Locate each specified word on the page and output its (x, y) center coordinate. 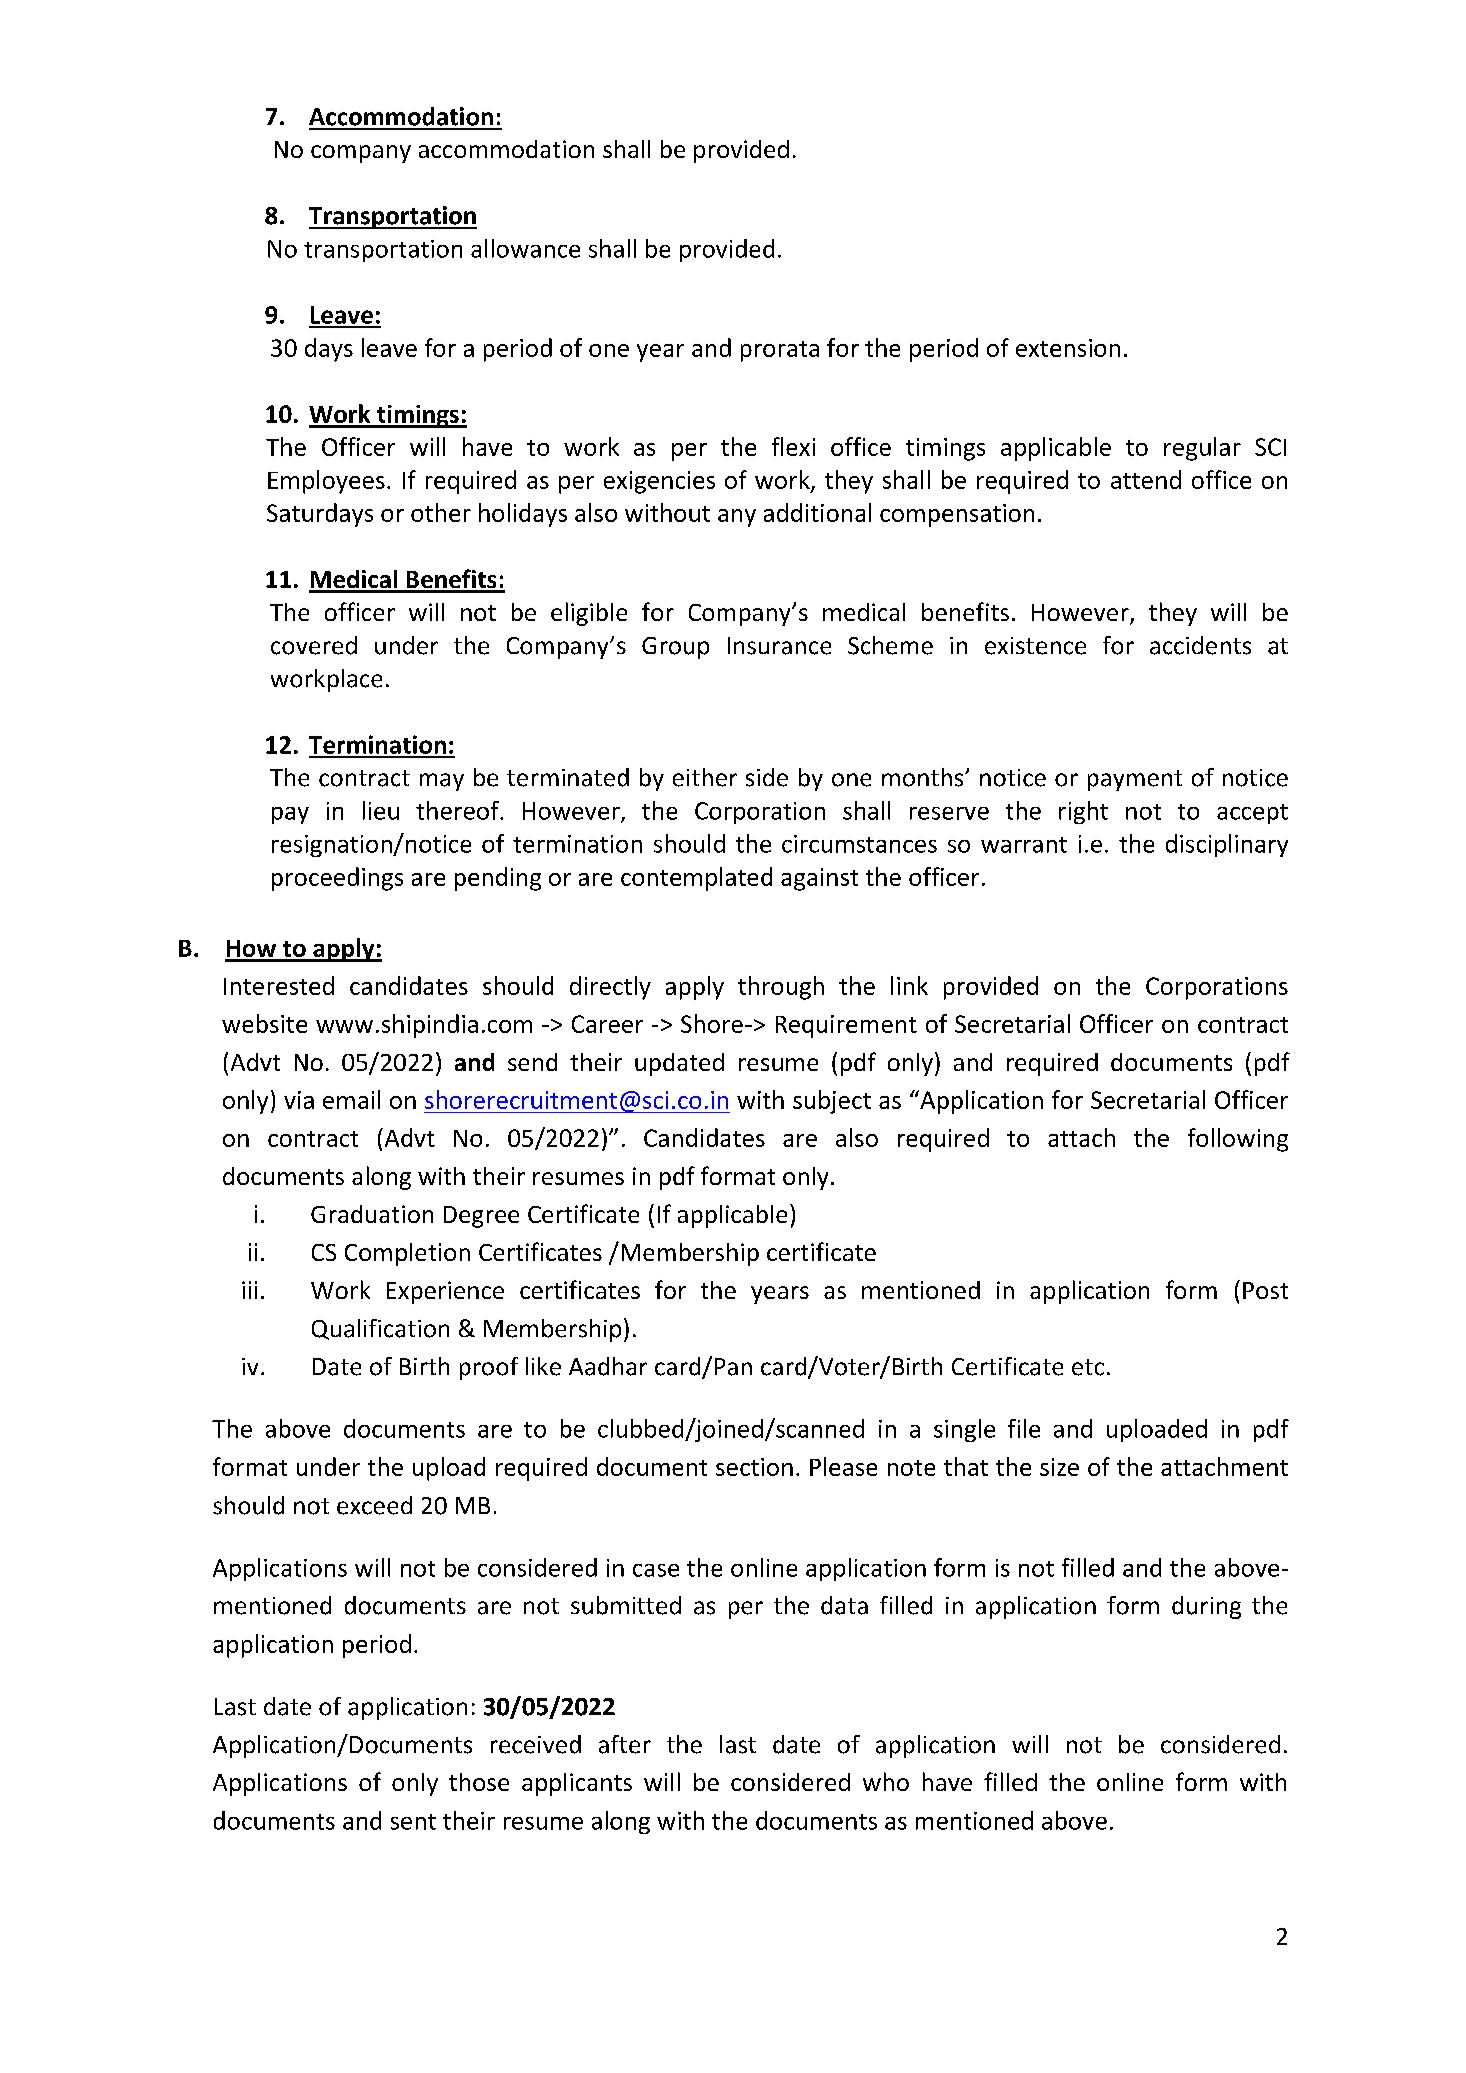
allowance (525, 248)
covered (314, 645)
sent (413, 1822)
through (781, 988)
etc (1088, 1367)
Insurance (779, 646)
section (754, 1467)
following (1238, 1140)
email (351, 1099)
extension (1068, 348)
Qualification (380, 1329)
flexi (793, 446)
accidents (1200, 645)
